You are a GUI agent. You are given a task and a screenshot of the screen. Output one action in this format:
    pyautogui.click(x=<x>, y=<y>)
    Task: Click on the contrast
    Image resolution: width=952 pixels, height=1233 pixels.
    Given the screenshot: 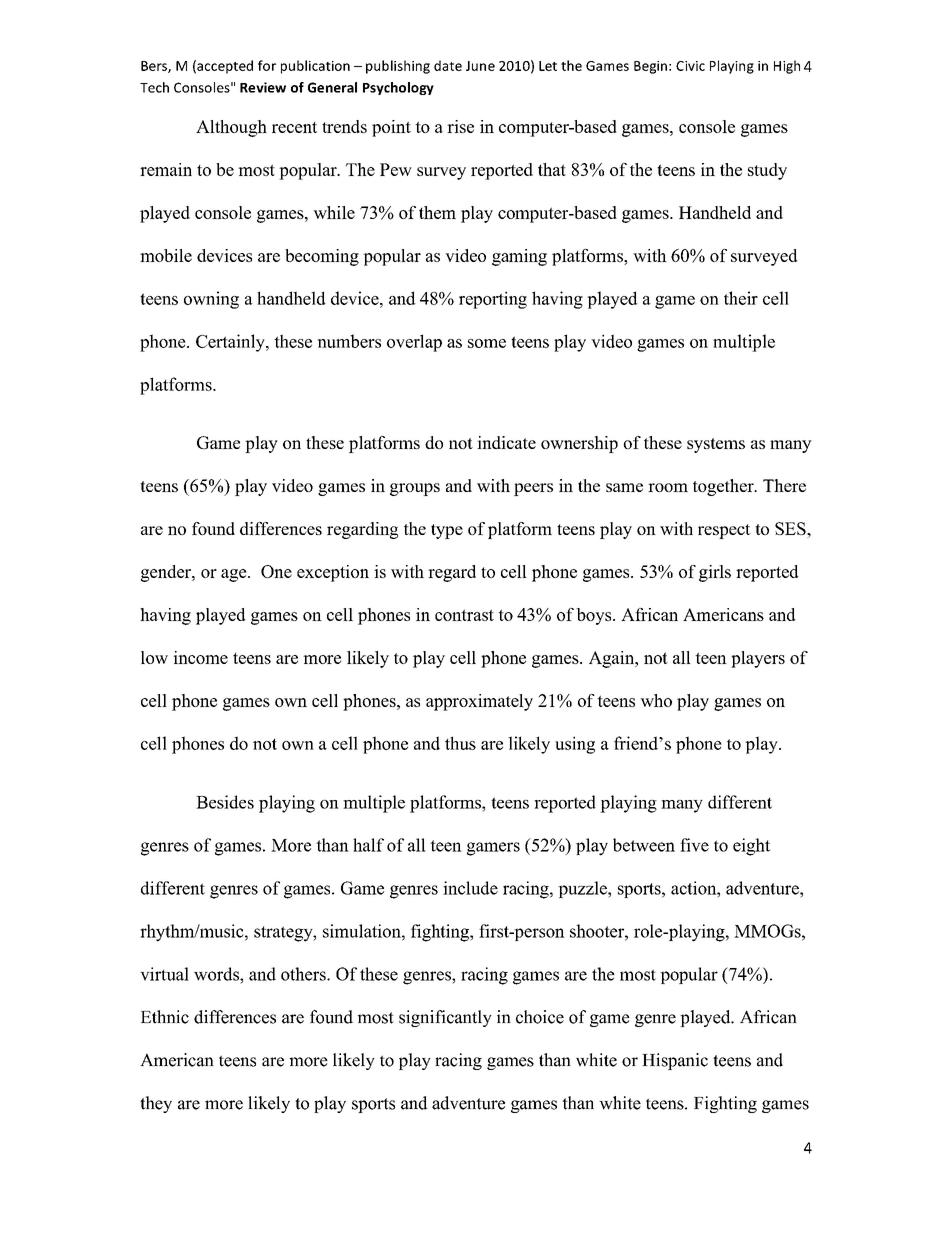 What is the action you would take?
    pyautogui.click(x=464, y=615)
